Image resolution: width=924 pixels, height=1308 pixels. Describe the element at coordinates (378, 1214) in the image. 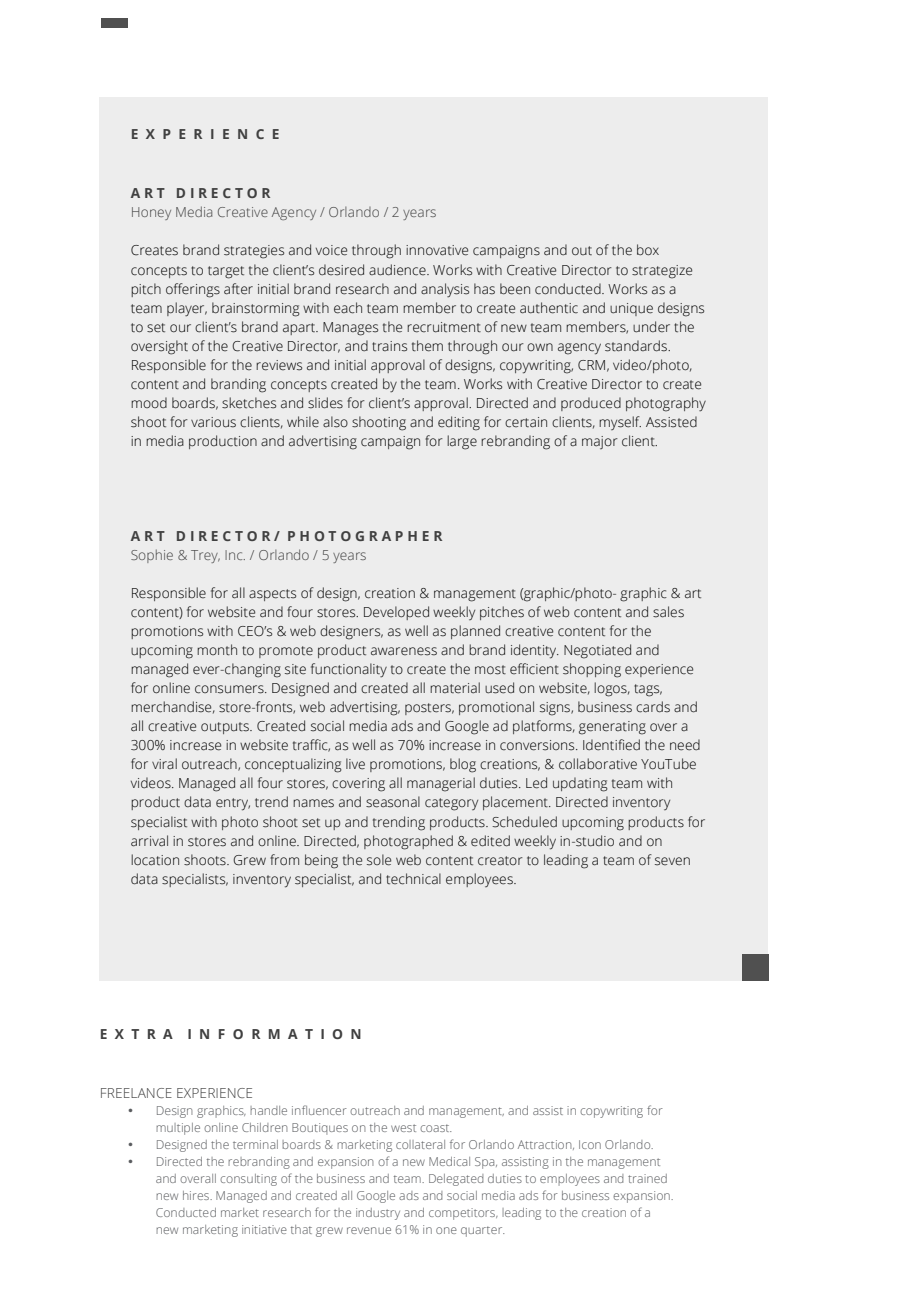

I see `industry` at that location.
